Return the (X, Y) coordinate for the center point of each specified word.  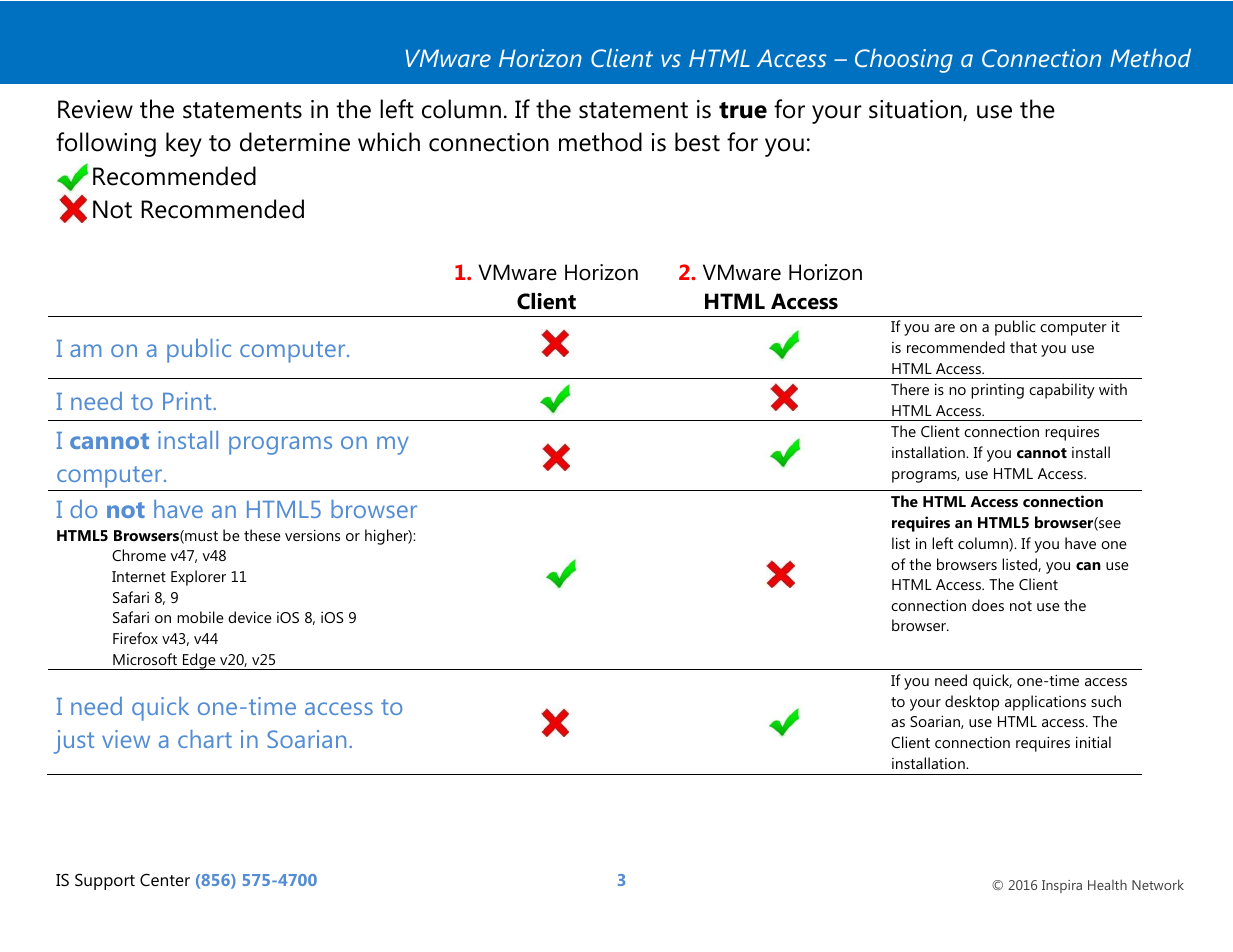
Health (1107, 884)
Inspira (1062, 886)
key (184, 144)
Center (165, 879)
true (743, 110)
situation (916, 110)
